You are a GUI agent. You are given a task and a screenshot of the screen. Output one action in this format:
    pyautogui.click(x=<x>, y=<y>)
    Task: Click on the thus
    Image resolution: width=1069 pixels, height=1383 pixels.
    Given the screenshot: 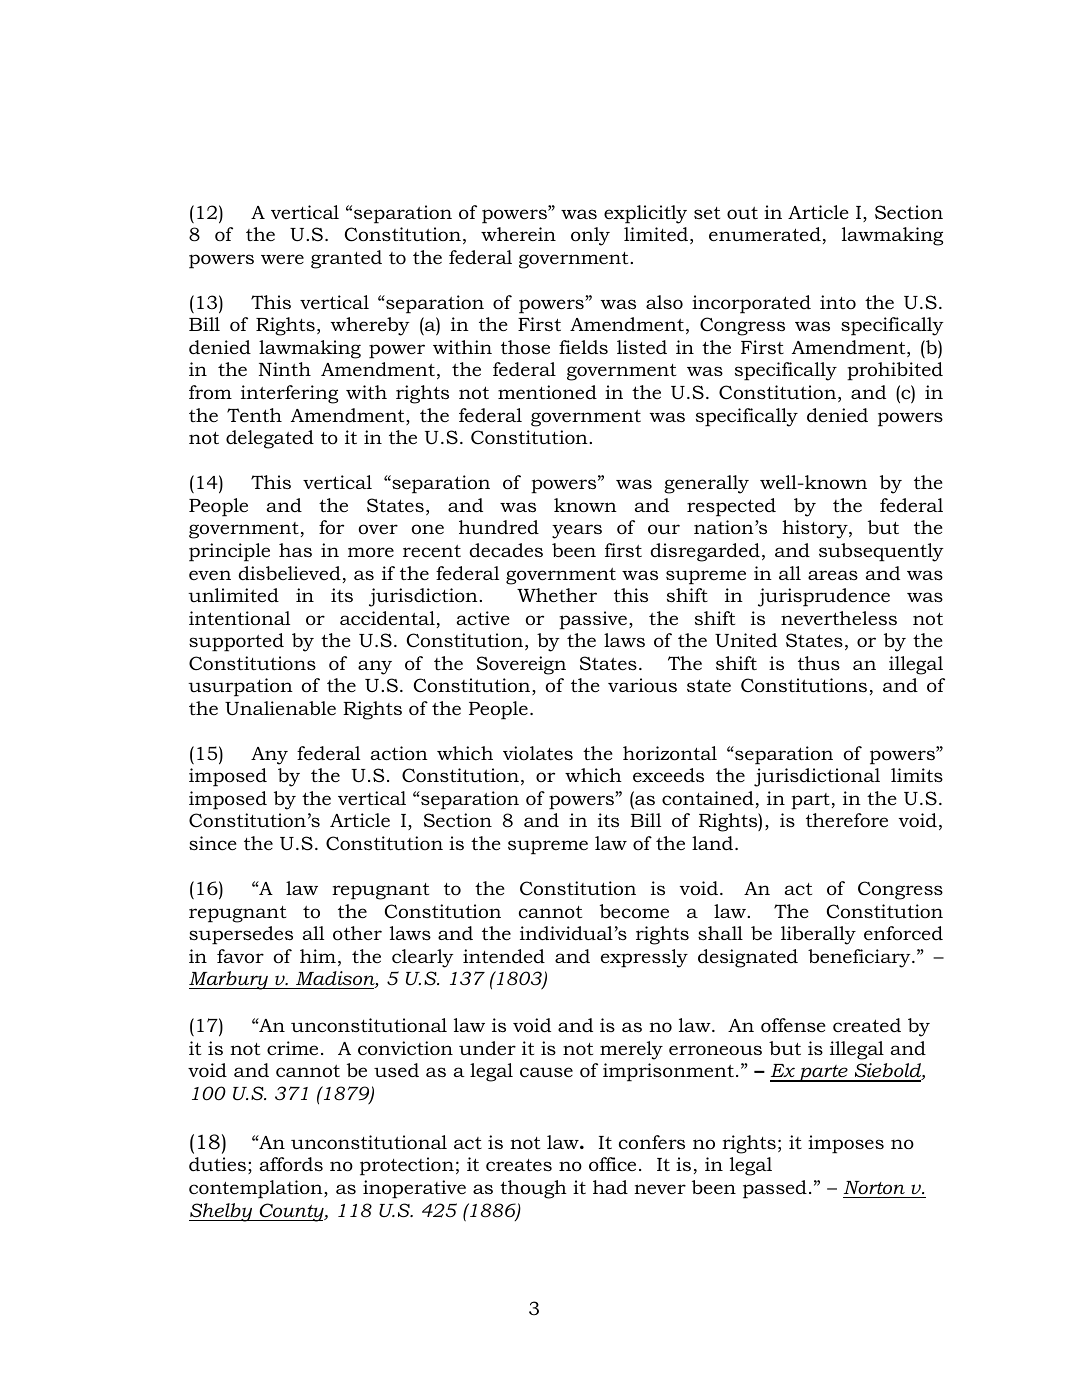 What is the action you would take?
    pyautogui.click(x=819, y=663)
